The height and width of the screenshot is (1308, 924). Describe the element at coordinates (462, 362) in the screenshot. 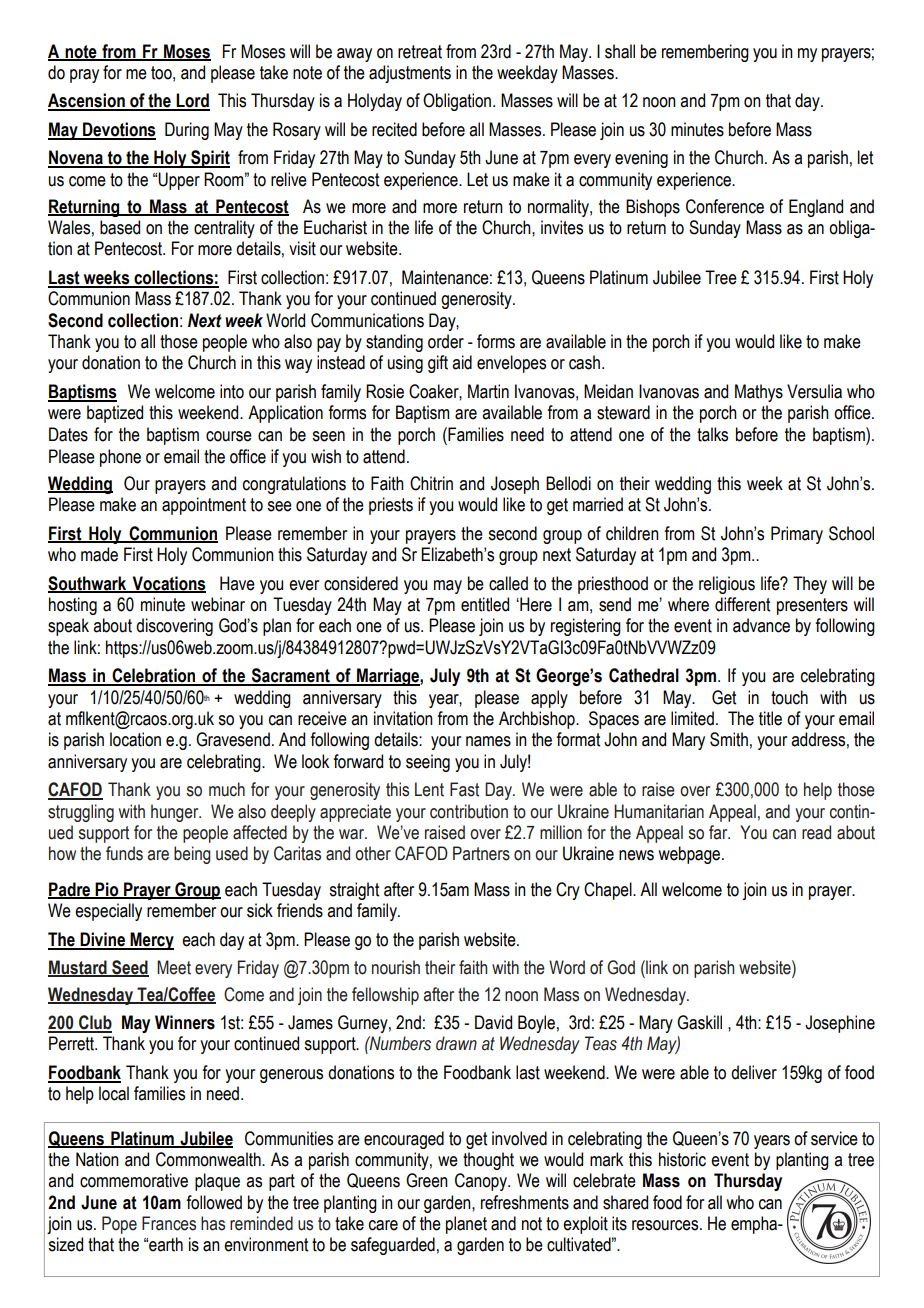

I see `aid` at that location.
